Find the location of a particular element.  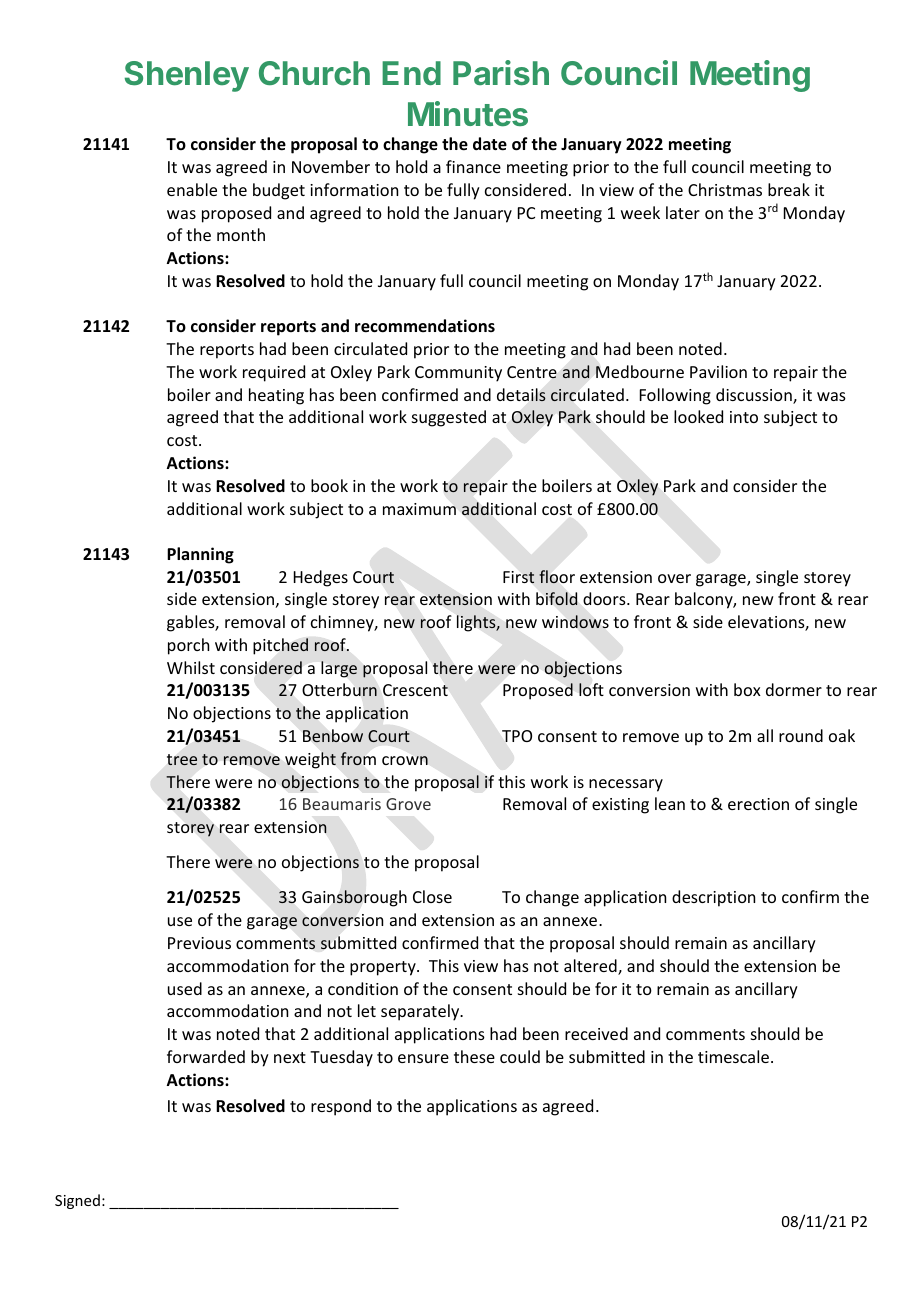

respond is located at coordinates (341, 1107).
